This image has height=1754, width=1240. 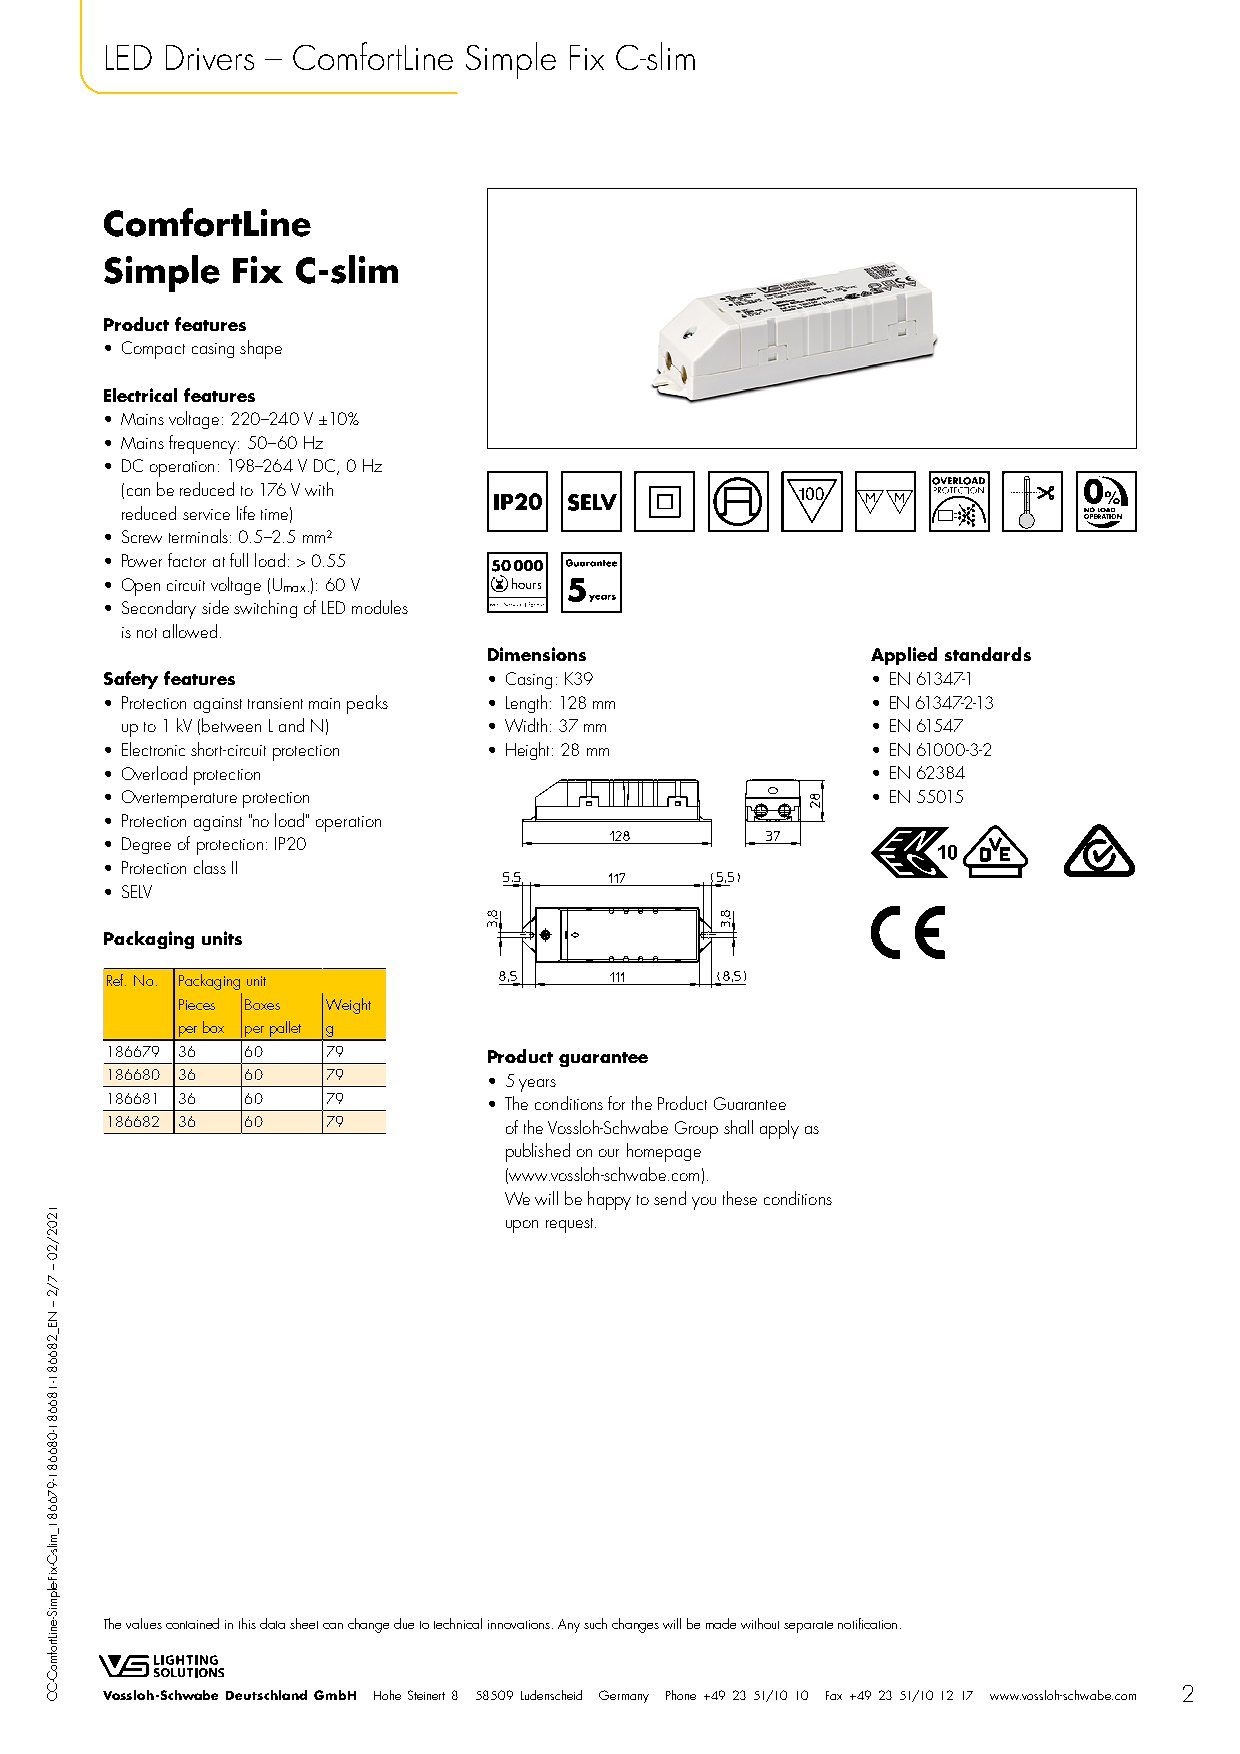 I want to click on side, so click(x=215, y=607).
